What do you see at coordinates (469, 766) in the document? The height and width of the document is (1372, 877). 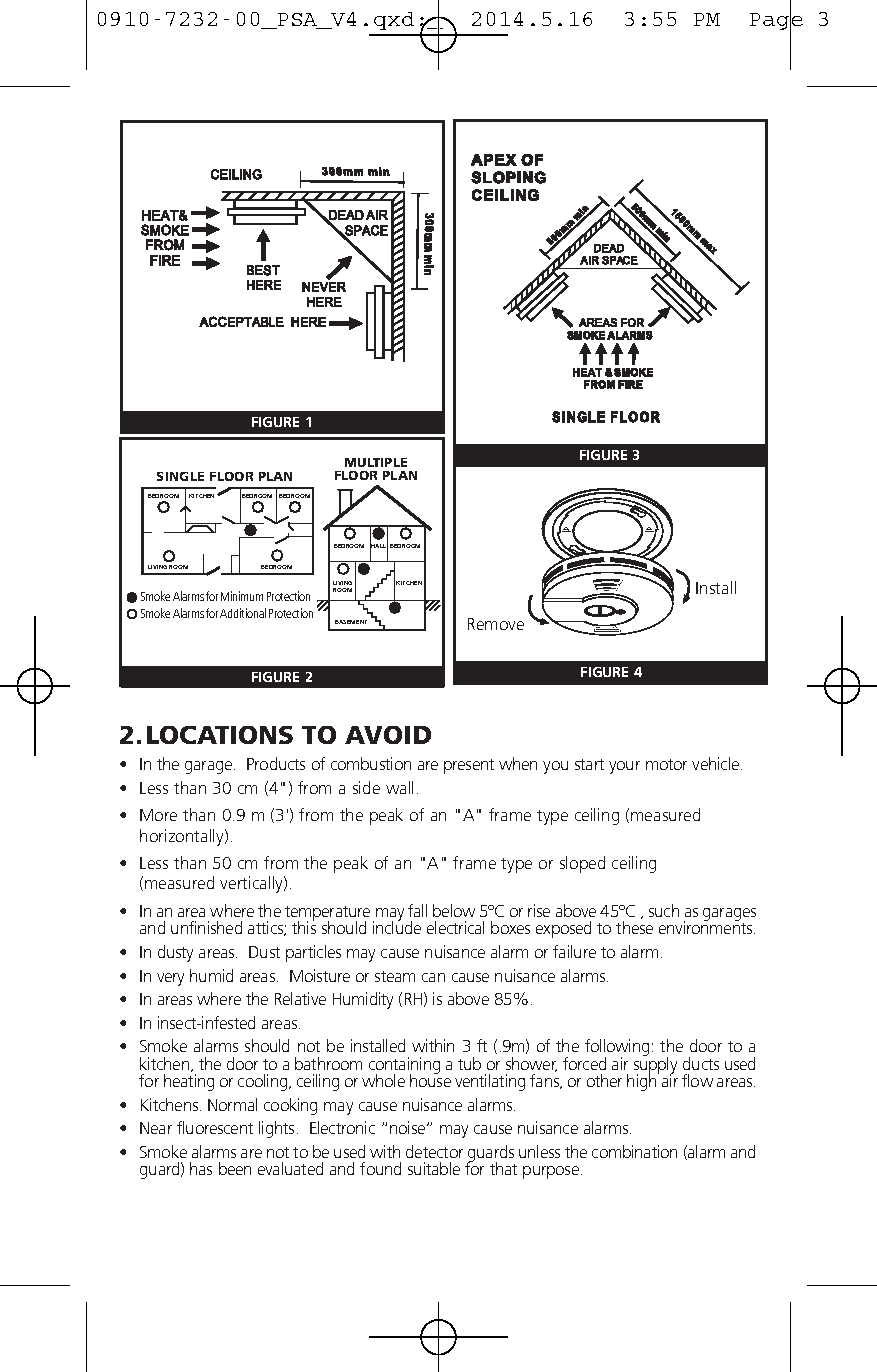 I see `present` at bounding box center [469, 766].
